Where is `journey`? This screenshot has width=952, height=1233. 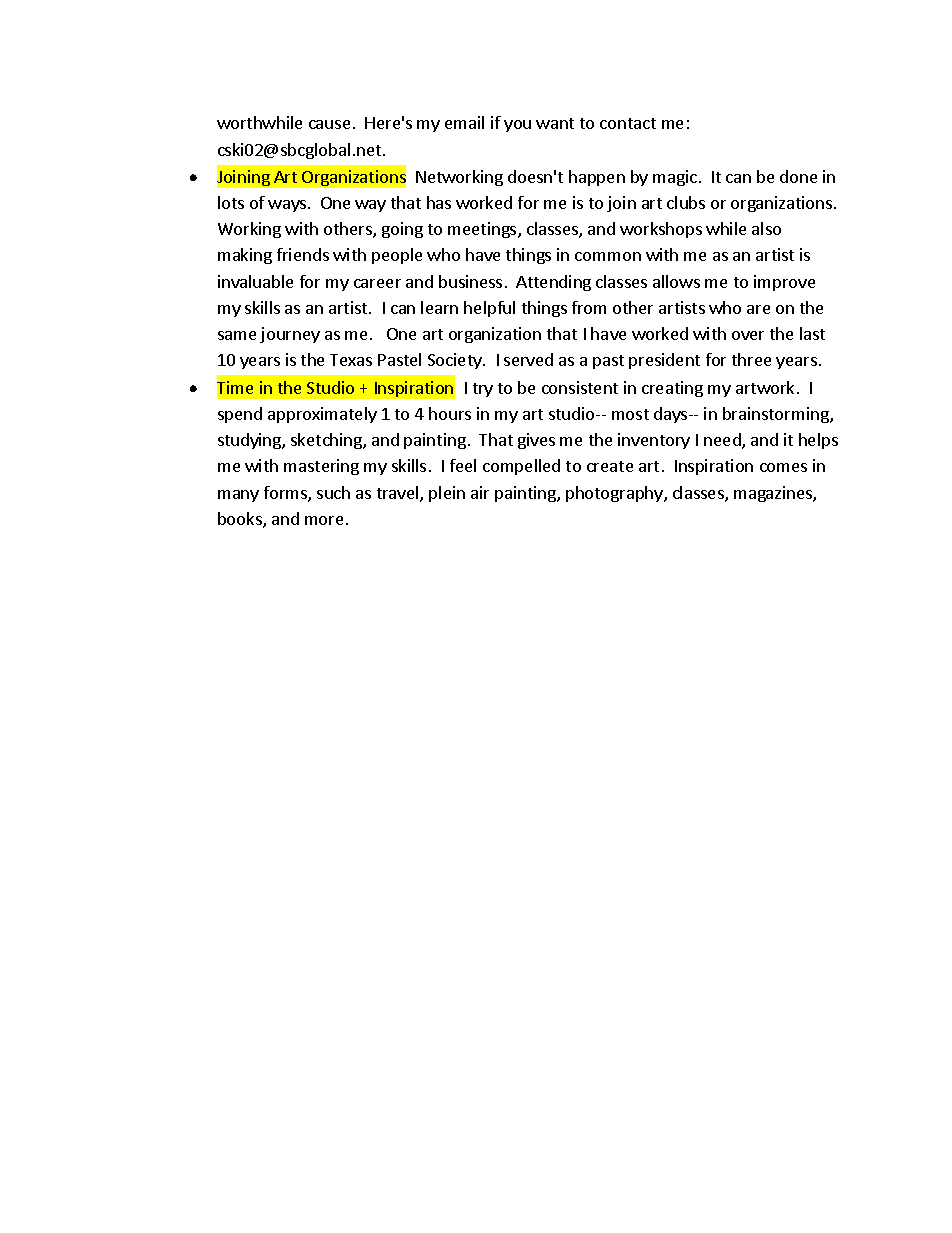
journey is located at coordinates (290, 335).
